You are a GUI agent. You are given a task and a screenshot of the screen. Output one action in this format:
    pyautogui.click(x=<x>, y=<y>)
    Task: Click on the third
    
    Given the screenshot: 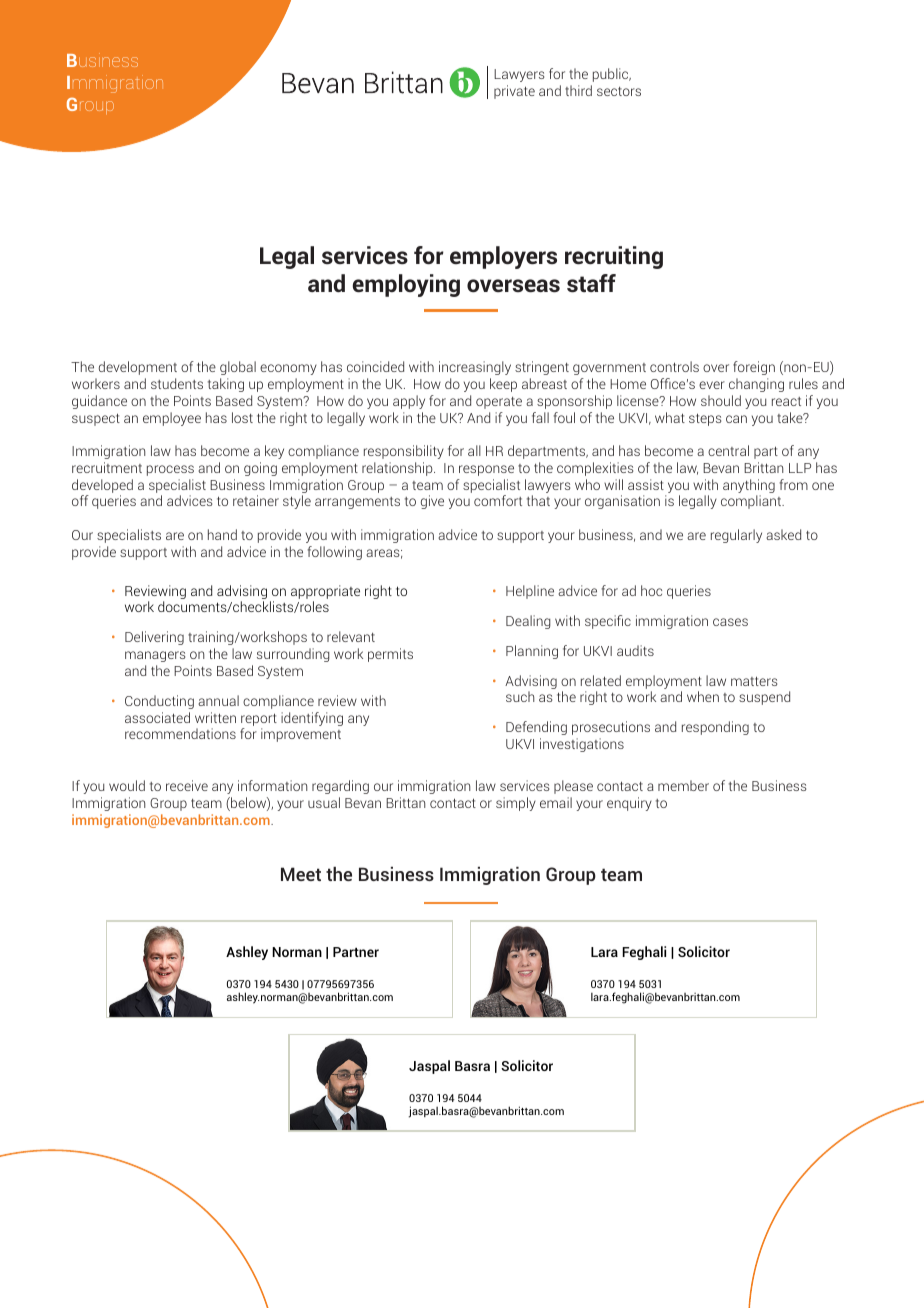 What is the action you would take?
    pyautogui.click(x=578, y=90)
